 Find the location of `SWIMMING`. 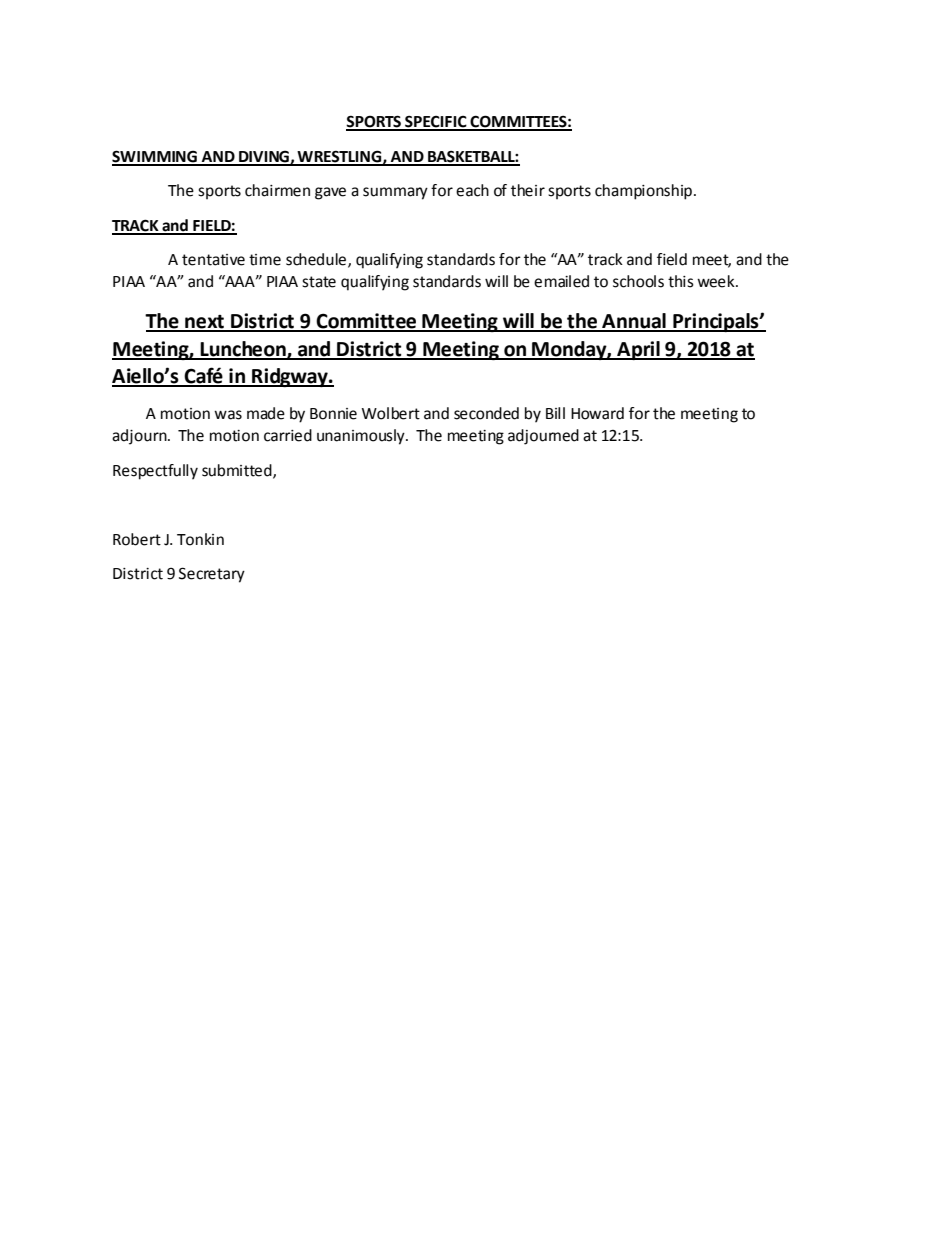

SWIMMING is located at coordinates (155, 157).
